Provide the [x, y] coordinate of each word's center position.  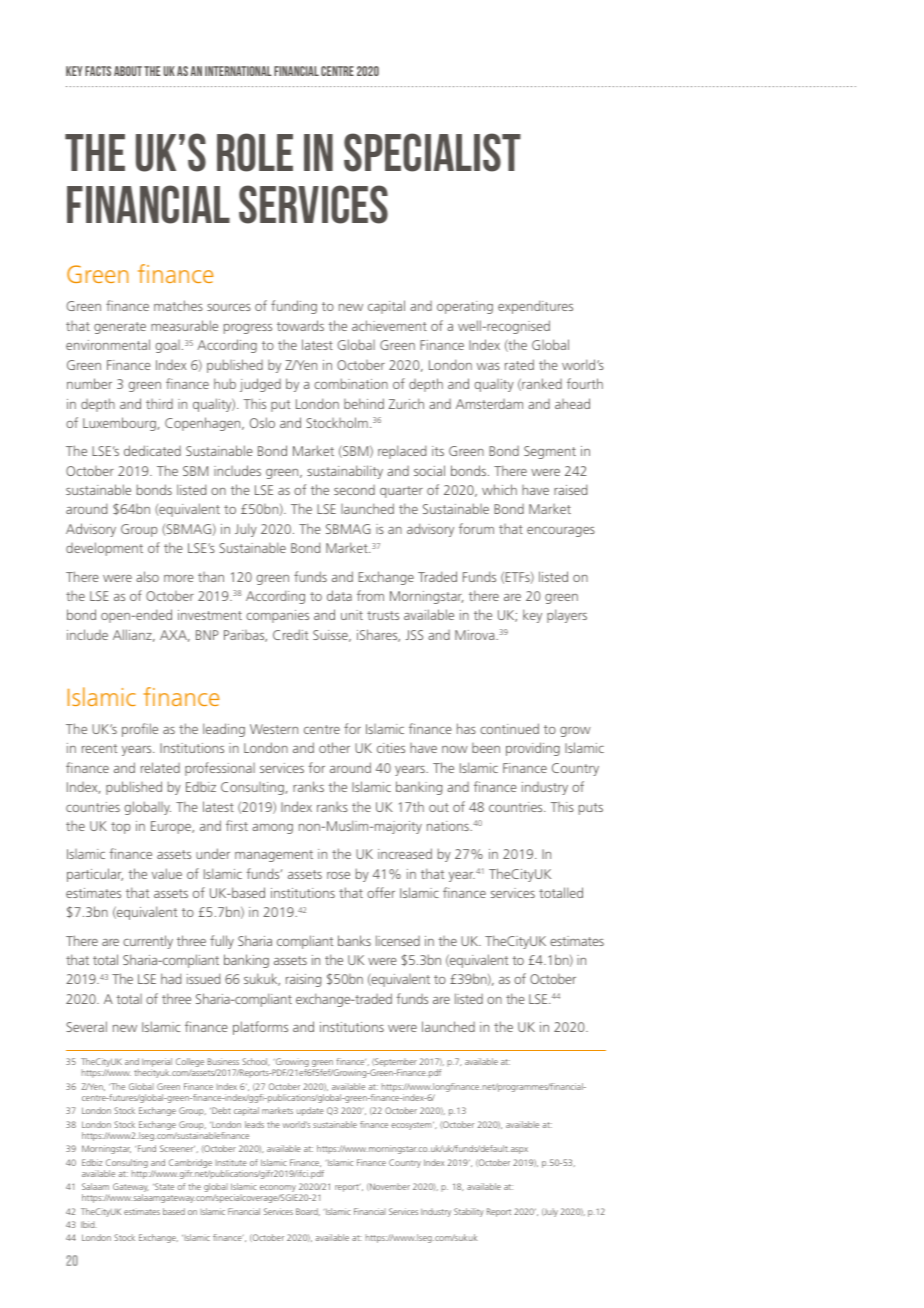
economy [279, 1190]
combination [351, 383]
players [567, 616]
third [159, 404]
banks [354, 940]
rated [519, 364]
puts [591, 809]
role [255, 152]
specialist [432, 152]
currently [148, 942]
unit [352, 615]
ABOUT [128, 71]
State [163, 1186]
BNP [207, 635]
